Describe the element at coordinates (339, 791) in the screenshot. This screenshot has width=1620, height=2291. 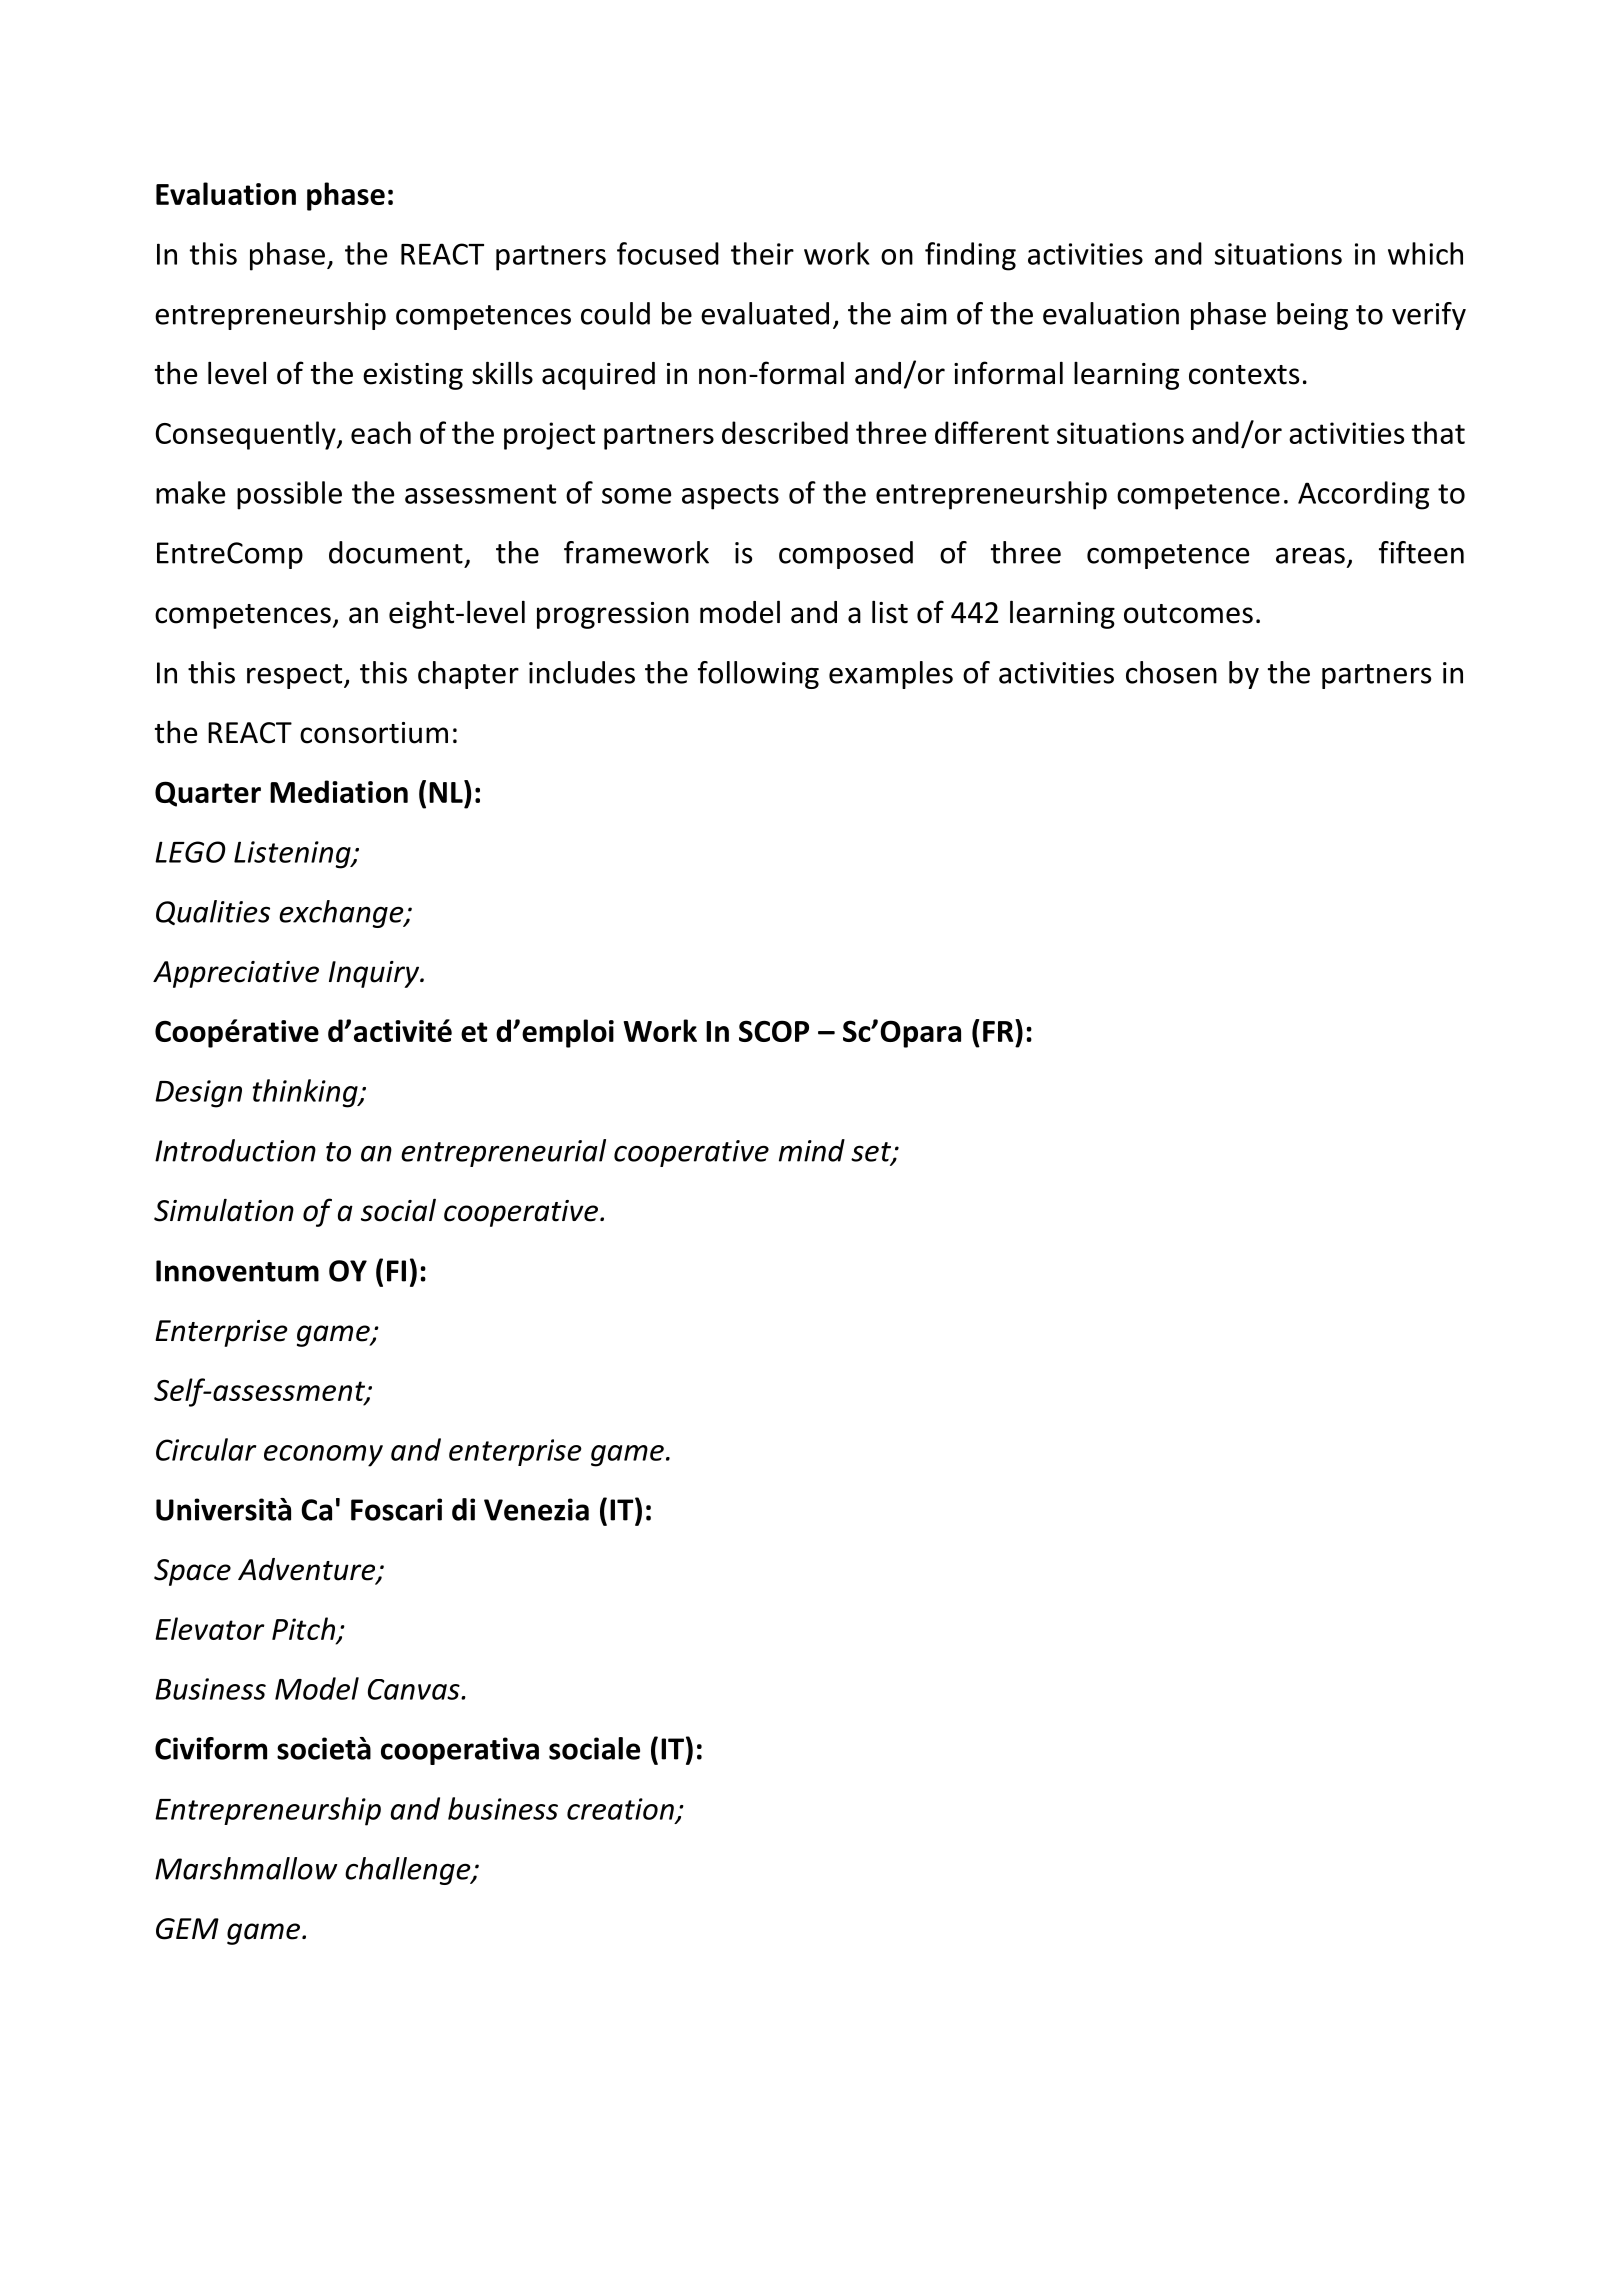
I see `Mediation` at that location.
